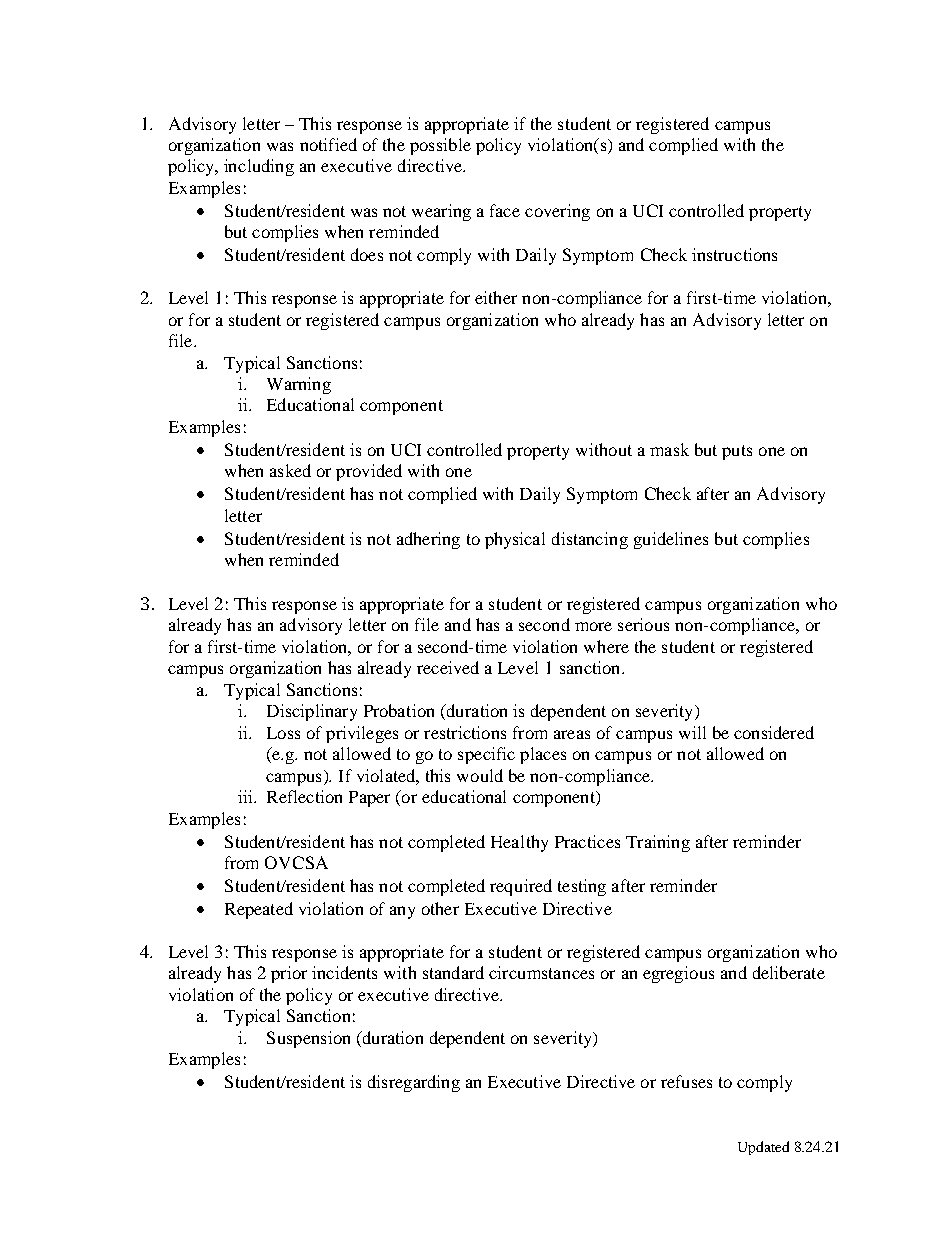 This image has height=1233, width=952. I want to click on instructions, so click(734, 254).
